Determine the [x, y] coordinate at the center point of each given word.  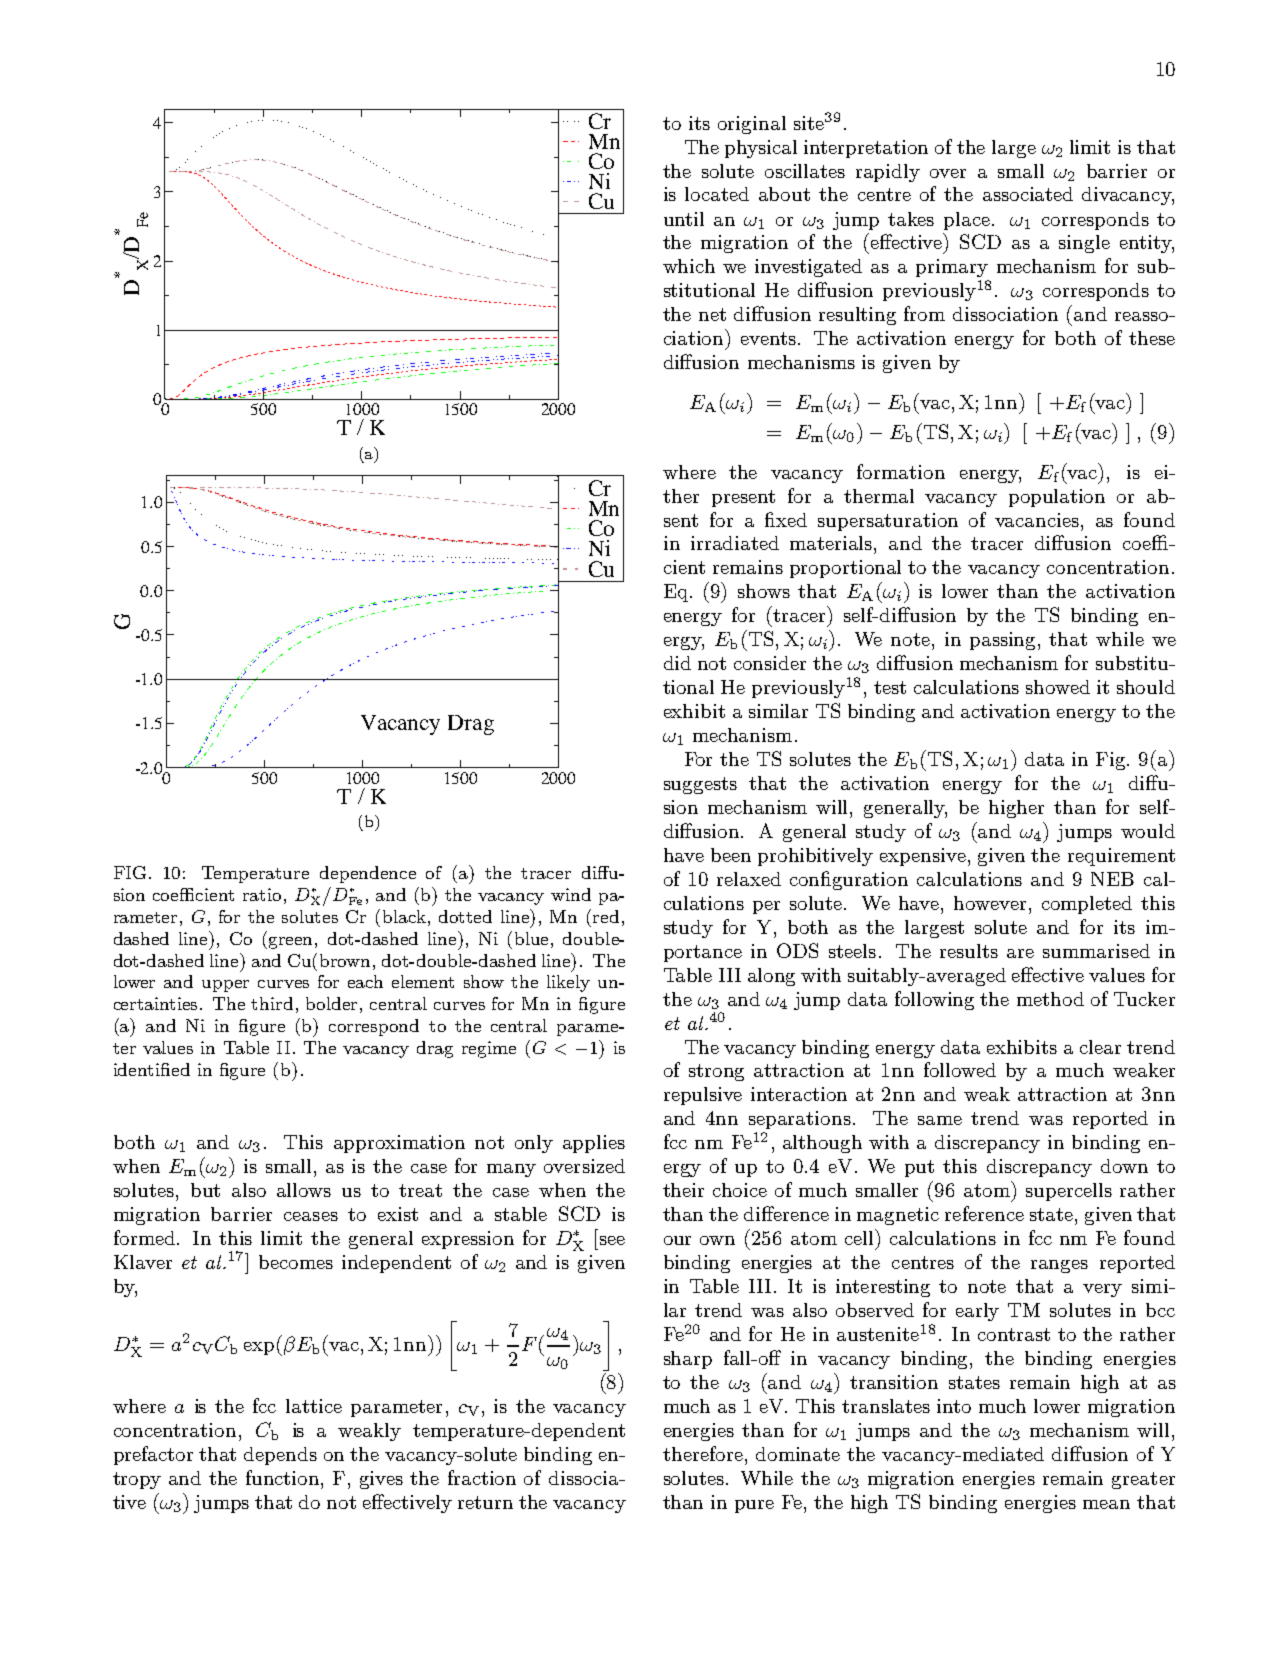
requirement [1121, 857]
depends [280, 1456]
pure [754, 1506]
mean [1106, 1504]
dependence [368, 874]
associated [1028, 194]
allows [304, 1190]
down [1124, 1166]
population [1057, 498]
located [717, 194]
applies [594, 1144]
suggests [700, 785]
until [684, 219]
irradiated [735, 543]
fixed [786, 519]
